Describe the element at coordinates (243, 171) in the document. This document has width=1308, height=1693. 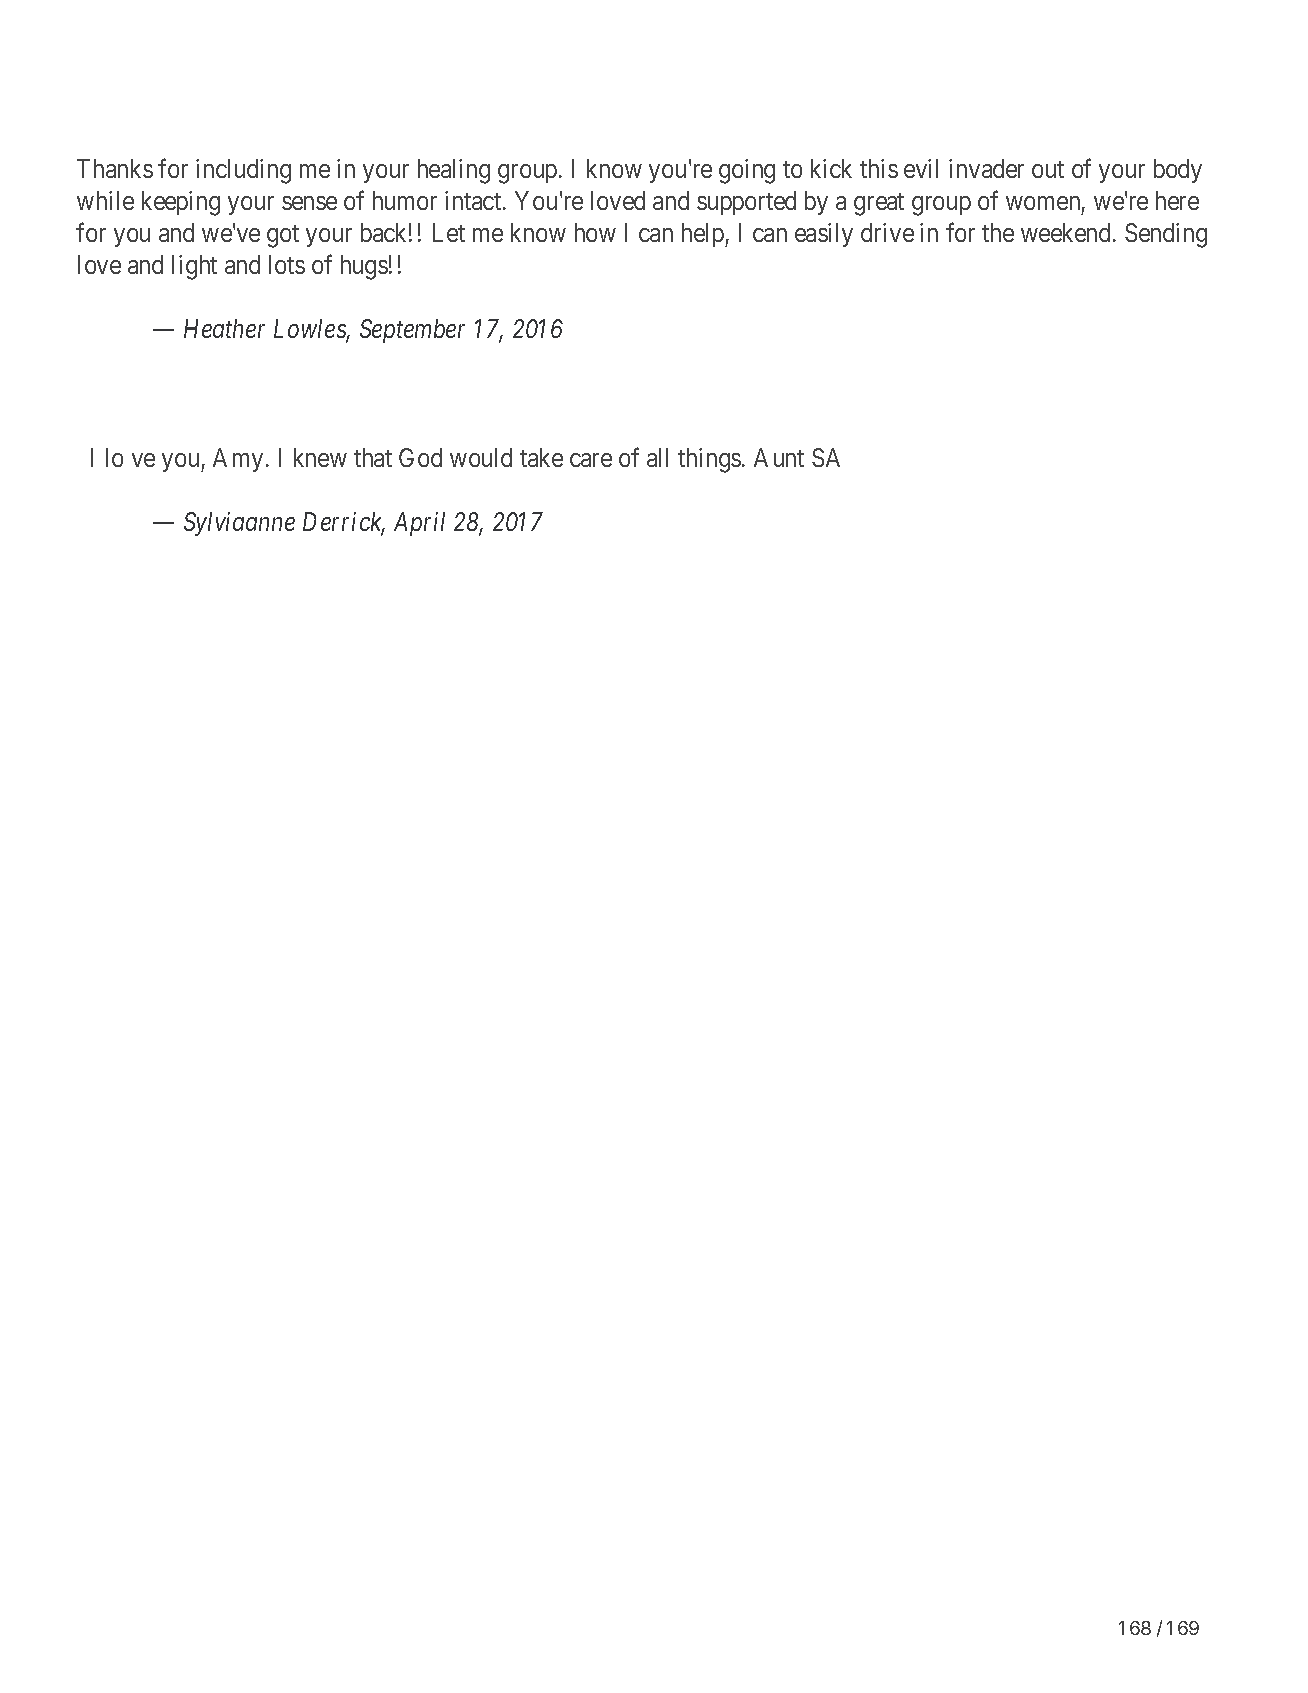
I see `including` at that location.
